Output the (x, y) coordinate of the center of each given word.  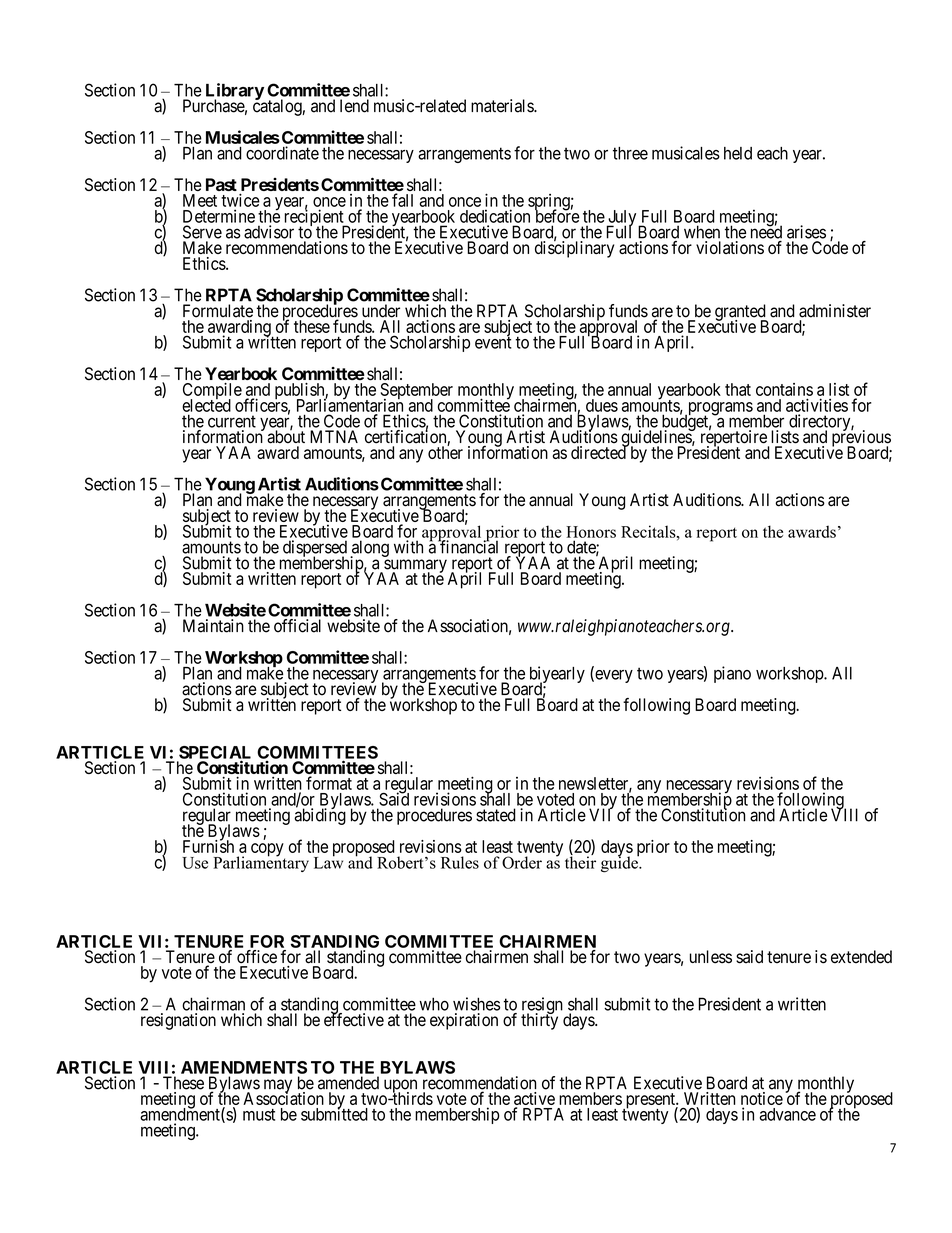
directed (599, 452)
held (738, 153)
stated (496, 815)
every (613, 676)
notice (762, 1098)
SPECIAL (215, 753)
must (259, 1115)
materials (503, 106)
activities (817, 405)
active (534, 1098)
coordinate (282, 153)
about (286, 436)
